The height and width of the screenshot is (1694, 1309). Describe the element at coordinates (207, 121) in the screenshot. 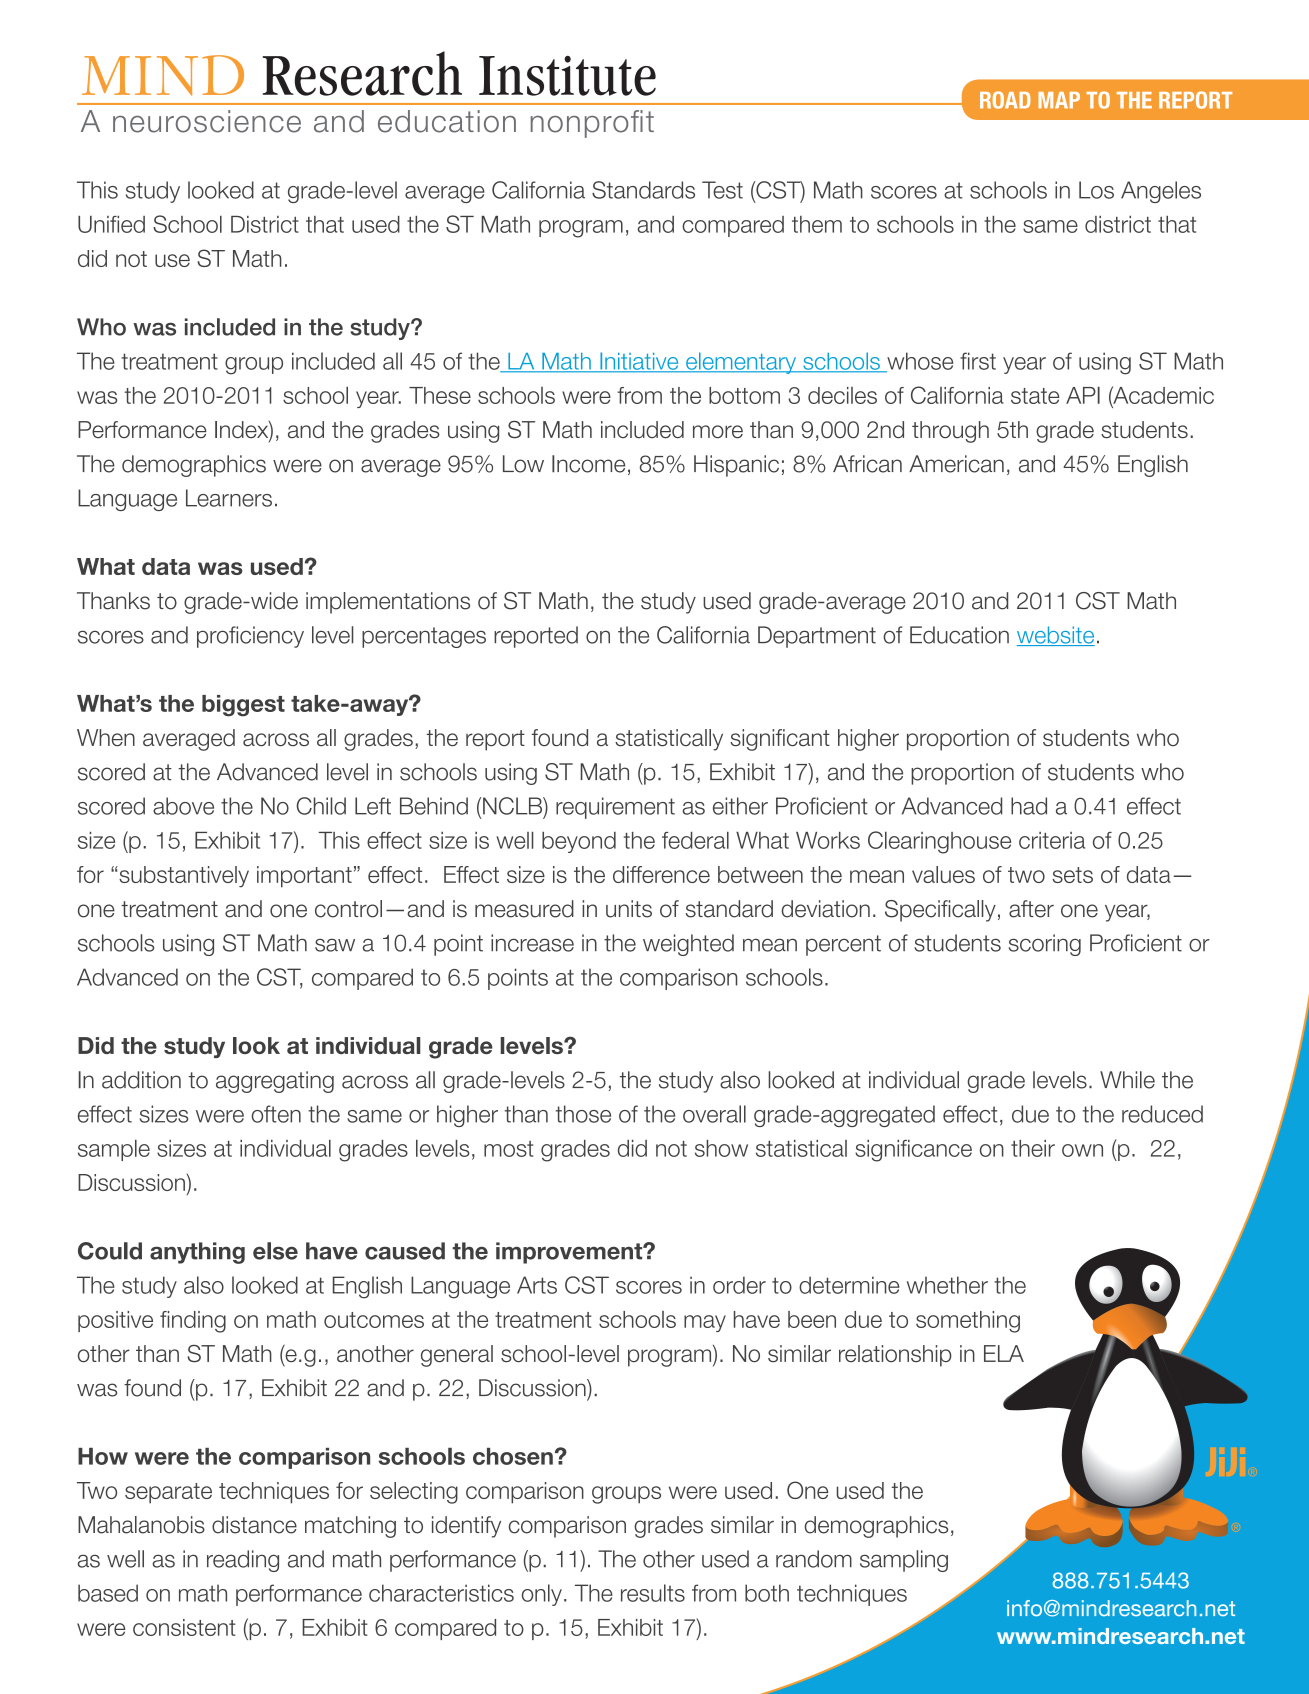

I see `neuroscience` at that location.
